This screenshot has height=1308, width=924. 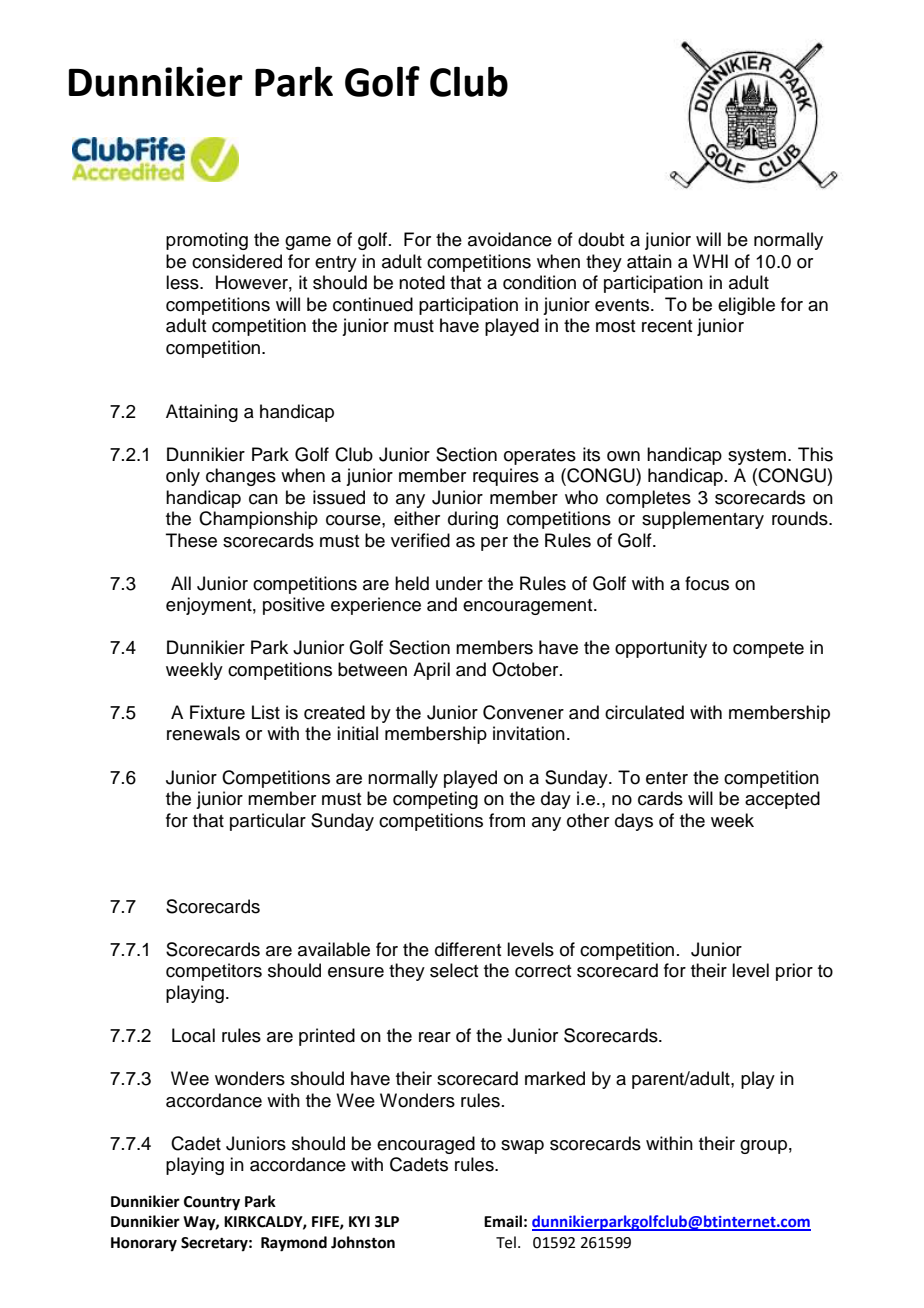 What do you see at coordinates (506, 1242) in the screenshot?
I see `Tel` at bounding box center [506, 1242].
